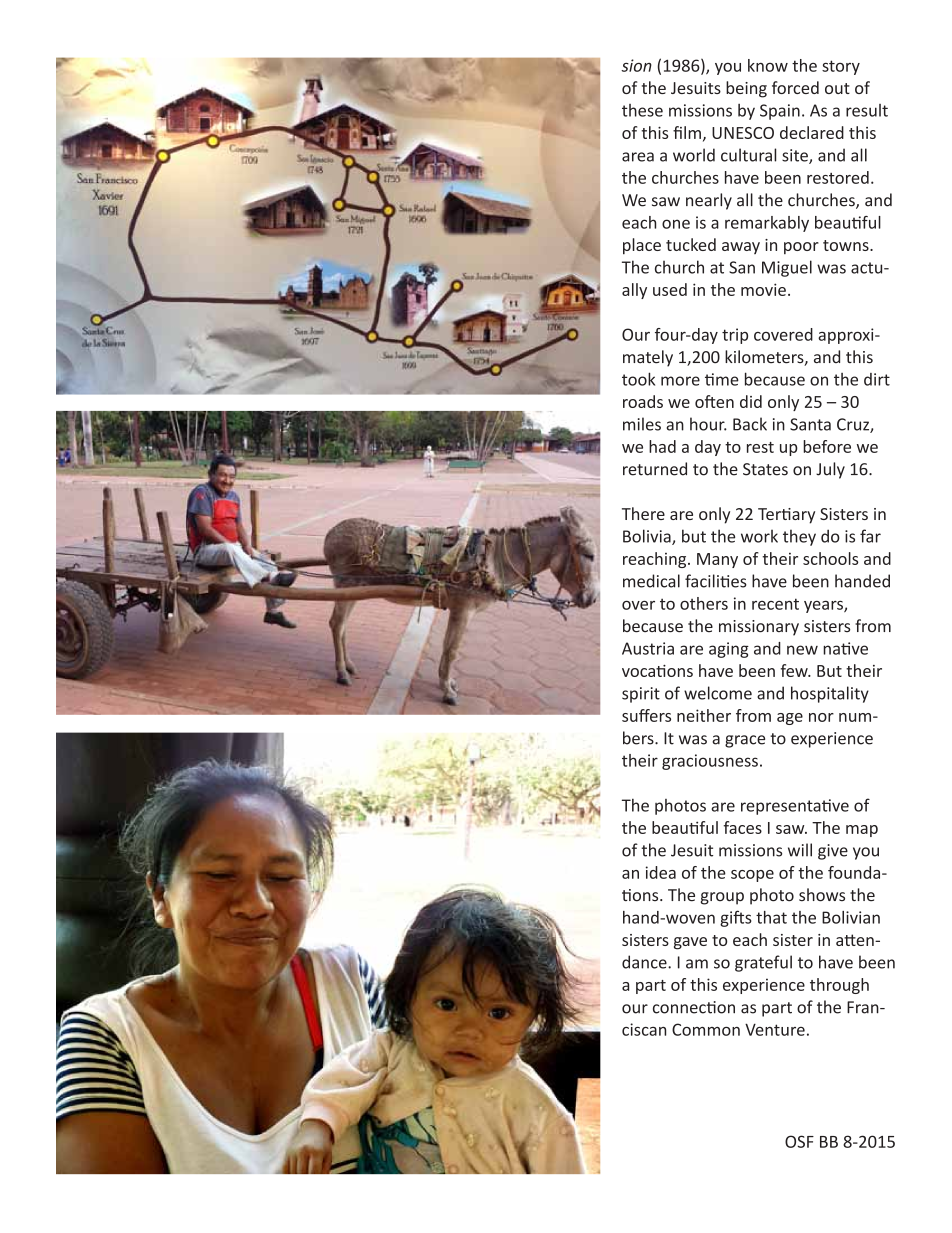 This screenshot has height=1233, width=952. I want to click on dirt, so click(877, 379).
